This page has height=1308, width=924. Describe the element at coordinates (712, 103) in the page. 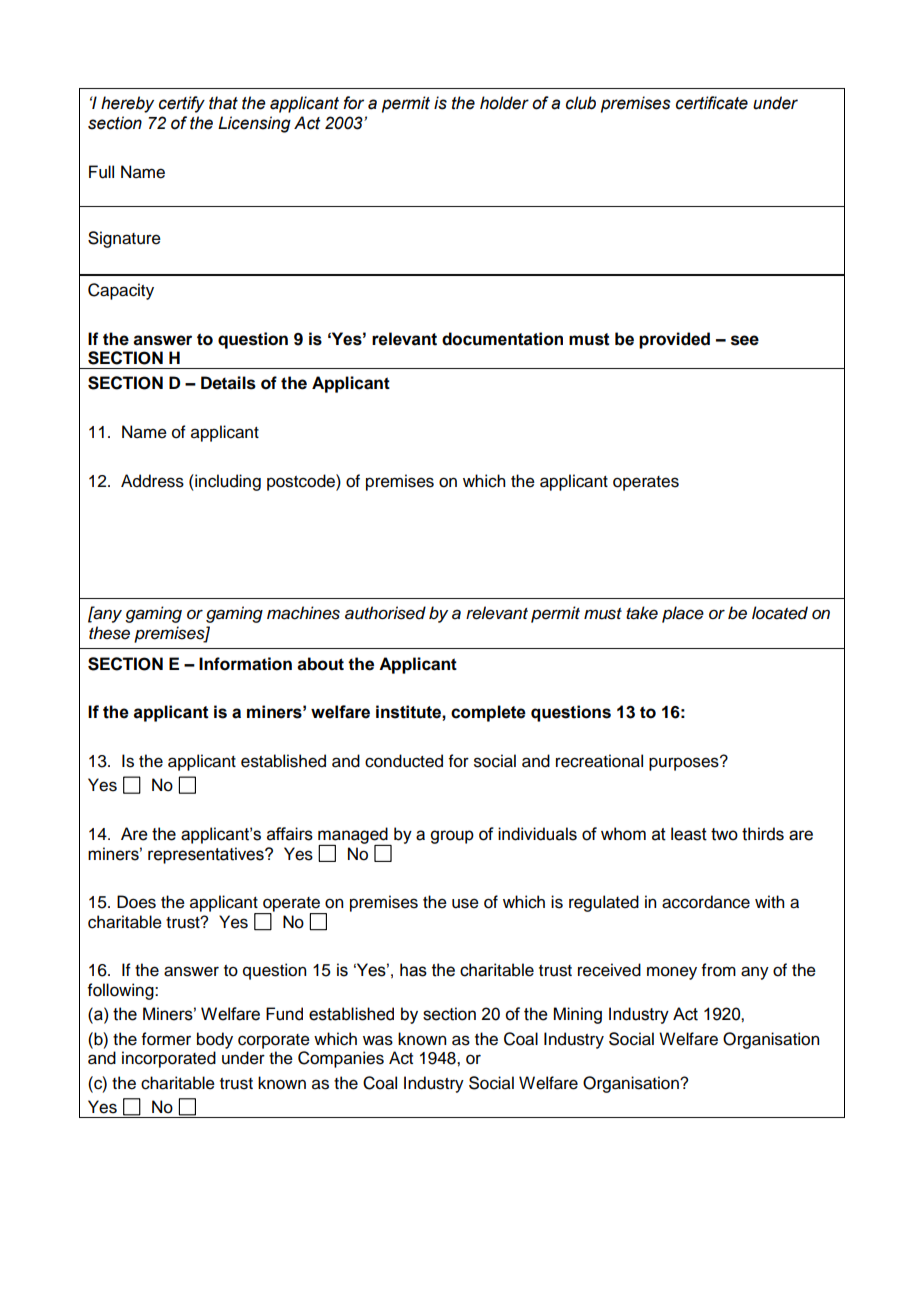

I see `certificate` at that location.
